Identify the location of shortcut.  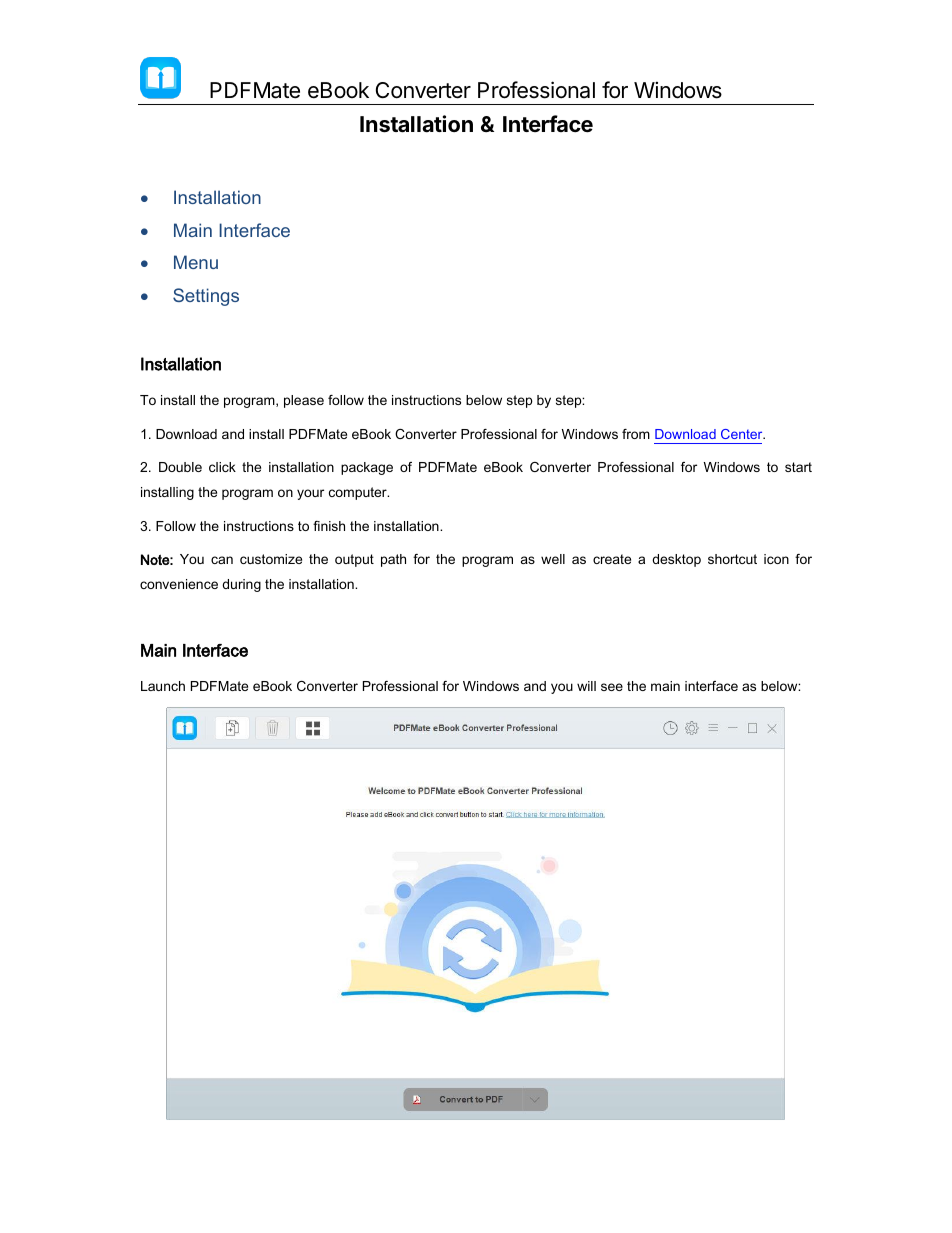
(732, 559).
